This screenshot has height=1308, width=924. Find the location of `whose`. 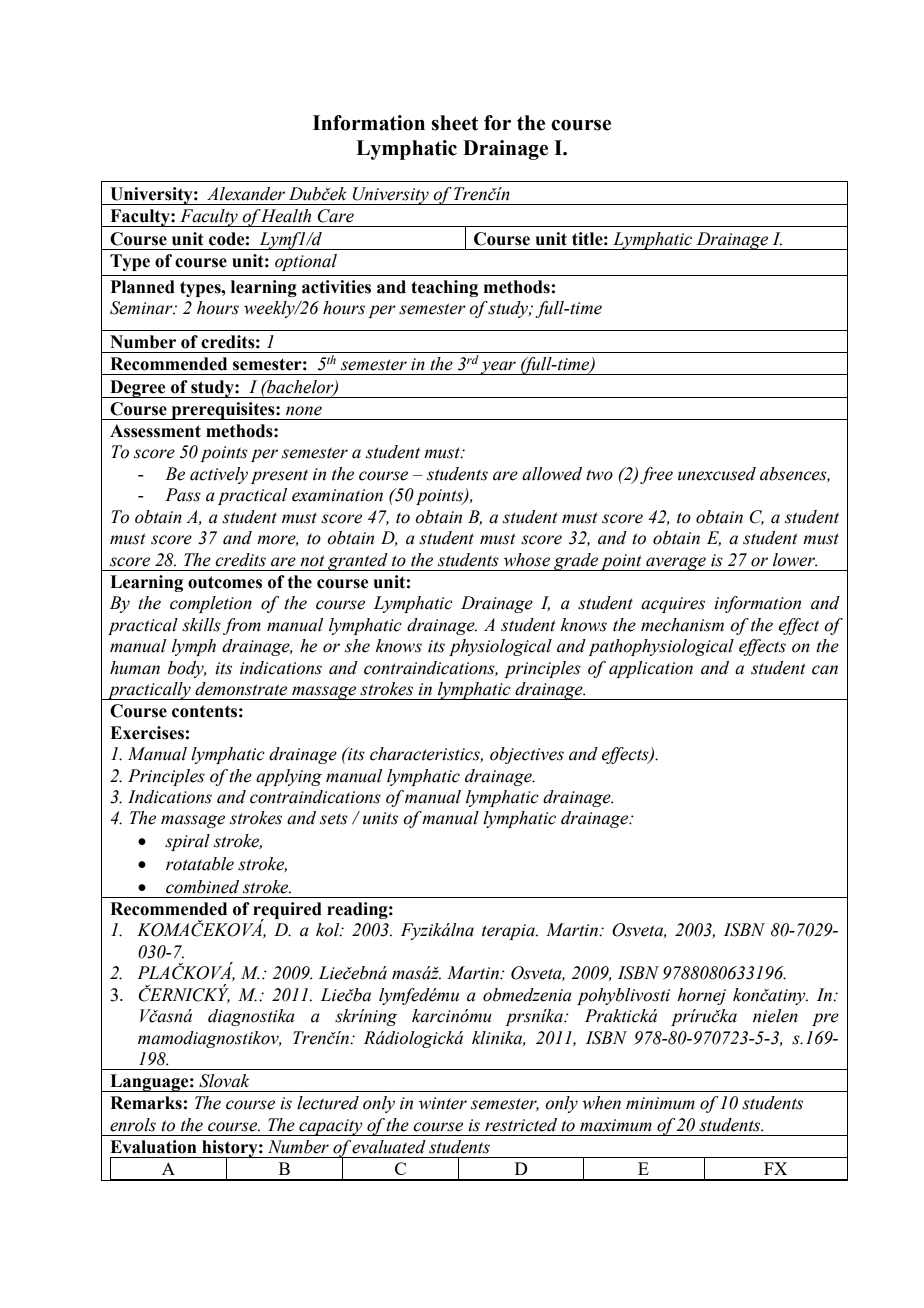

whose is located at coordinates (527, 560).
